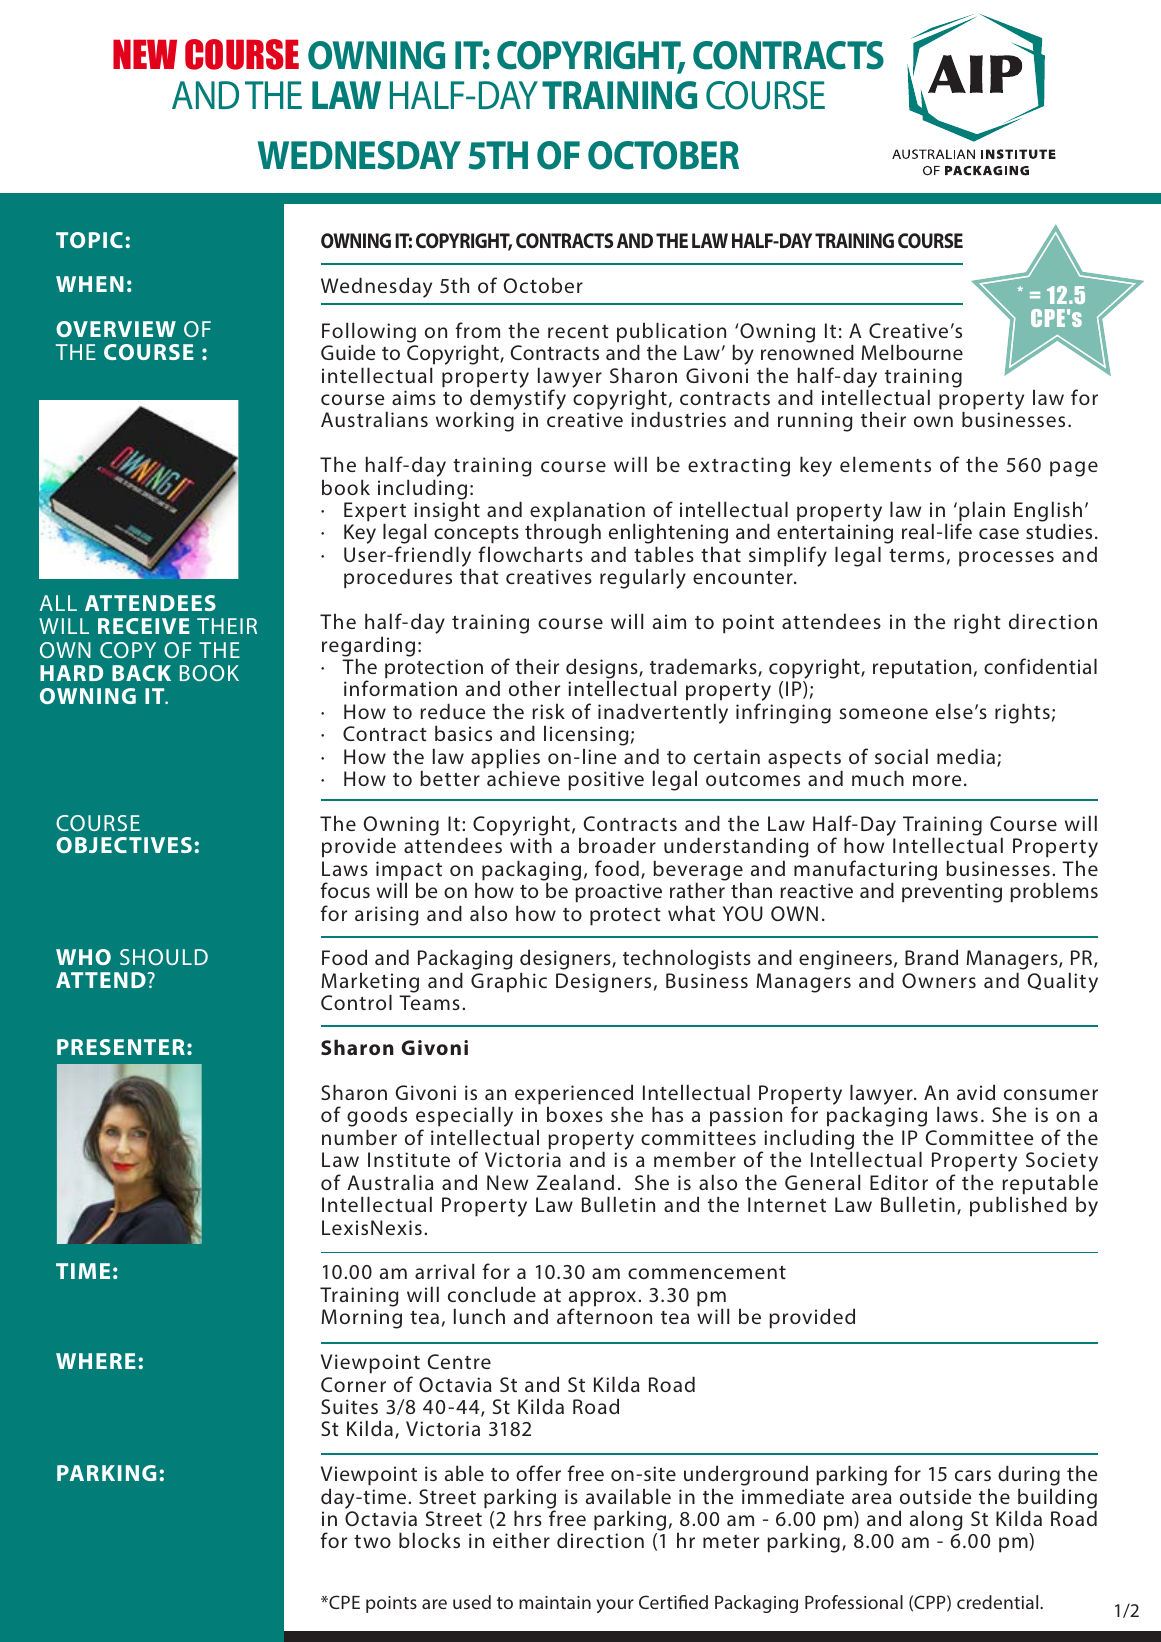  Describe the element at coordinates (922, 669) in the page. I see `reputation` at that location.
